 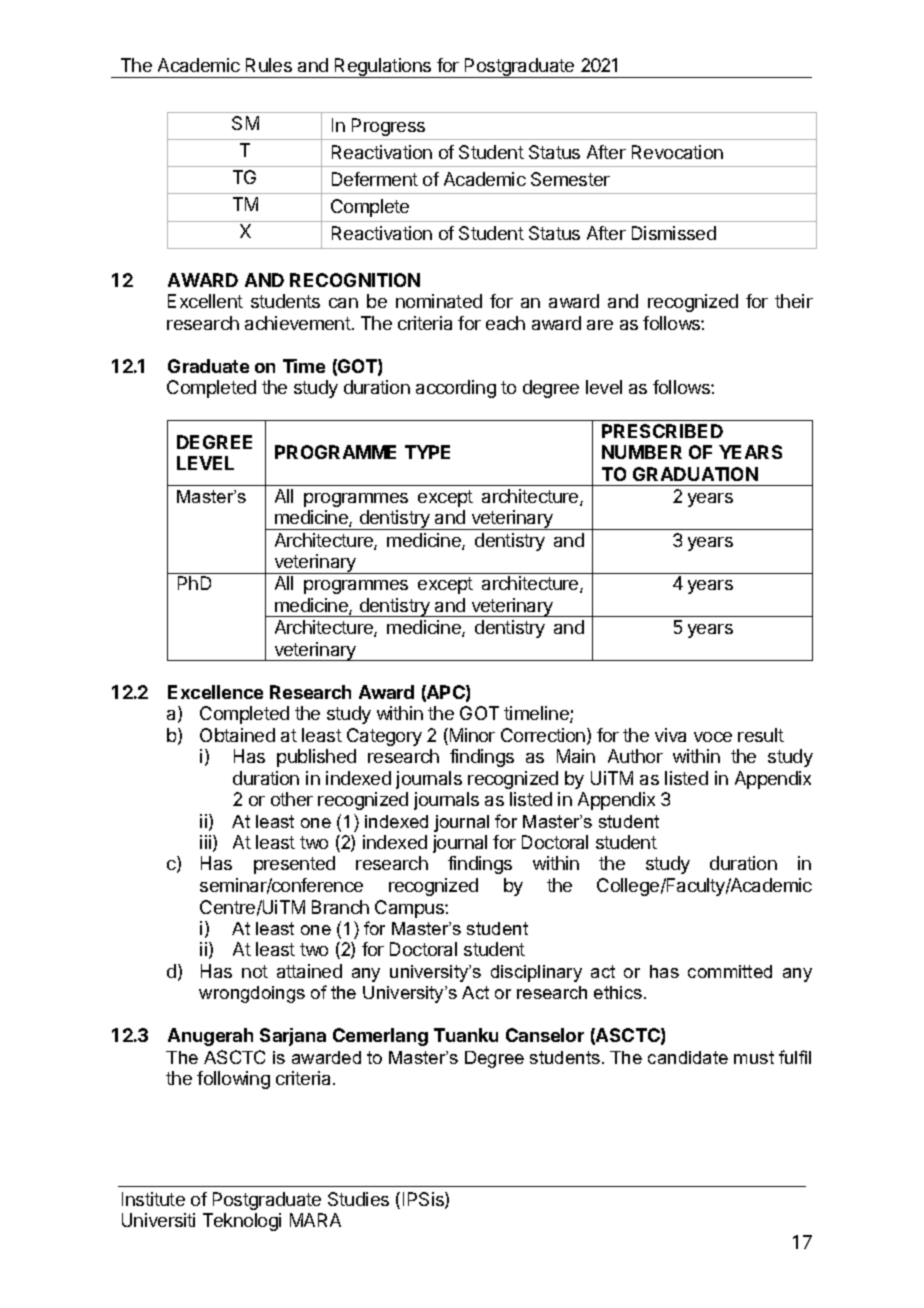 I want to click on Revocation, so click(x=677, y=152).
